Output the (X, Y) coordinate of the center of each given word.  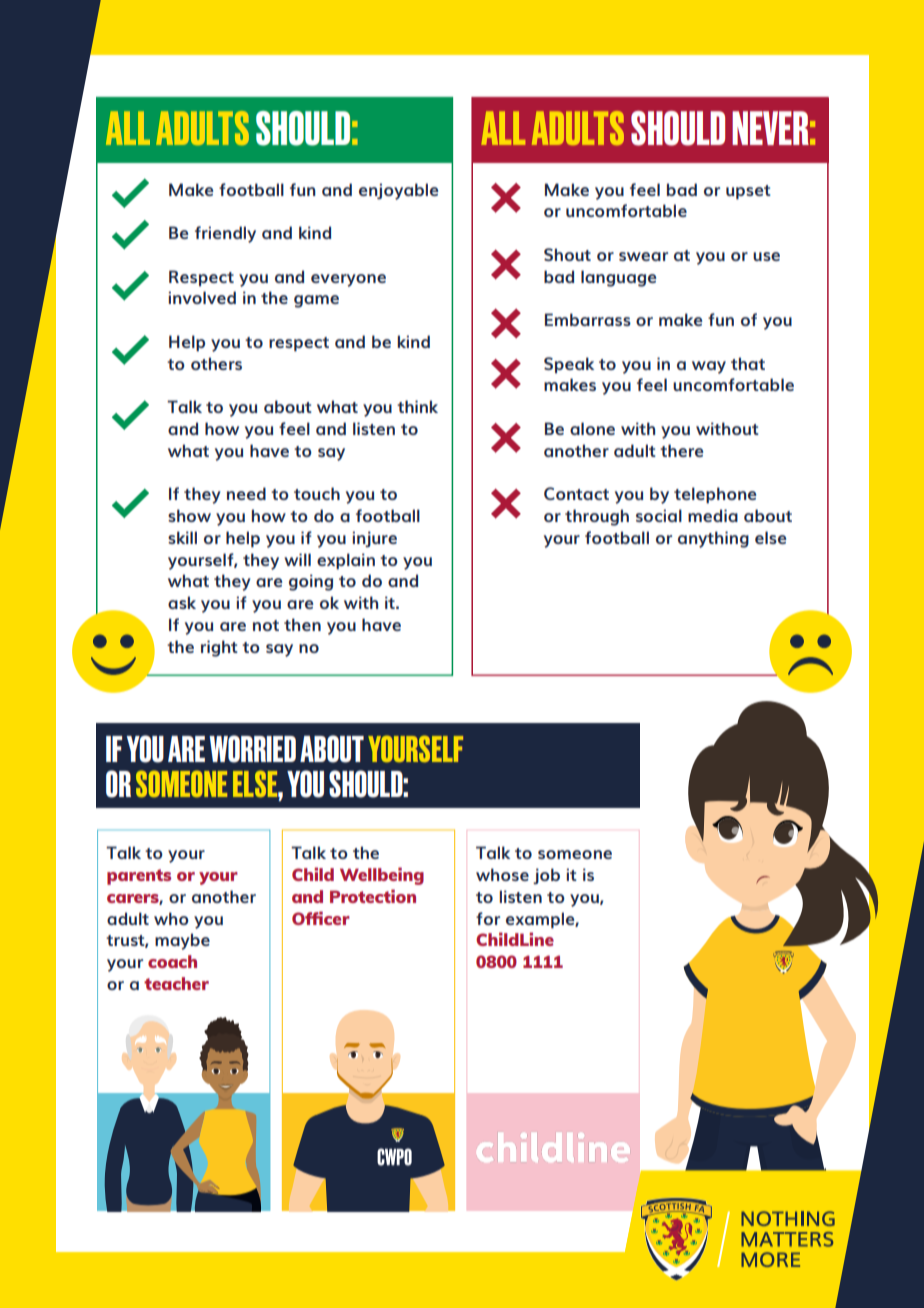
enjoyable (399, 191)
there (682, 450)
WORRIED (252, 749)
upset (748, 192)
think (417, 406)
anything (713, 539)
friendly (225, 234)
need (246, 493)
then (302, 624)
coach (172, 961)
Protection (373, 896)
